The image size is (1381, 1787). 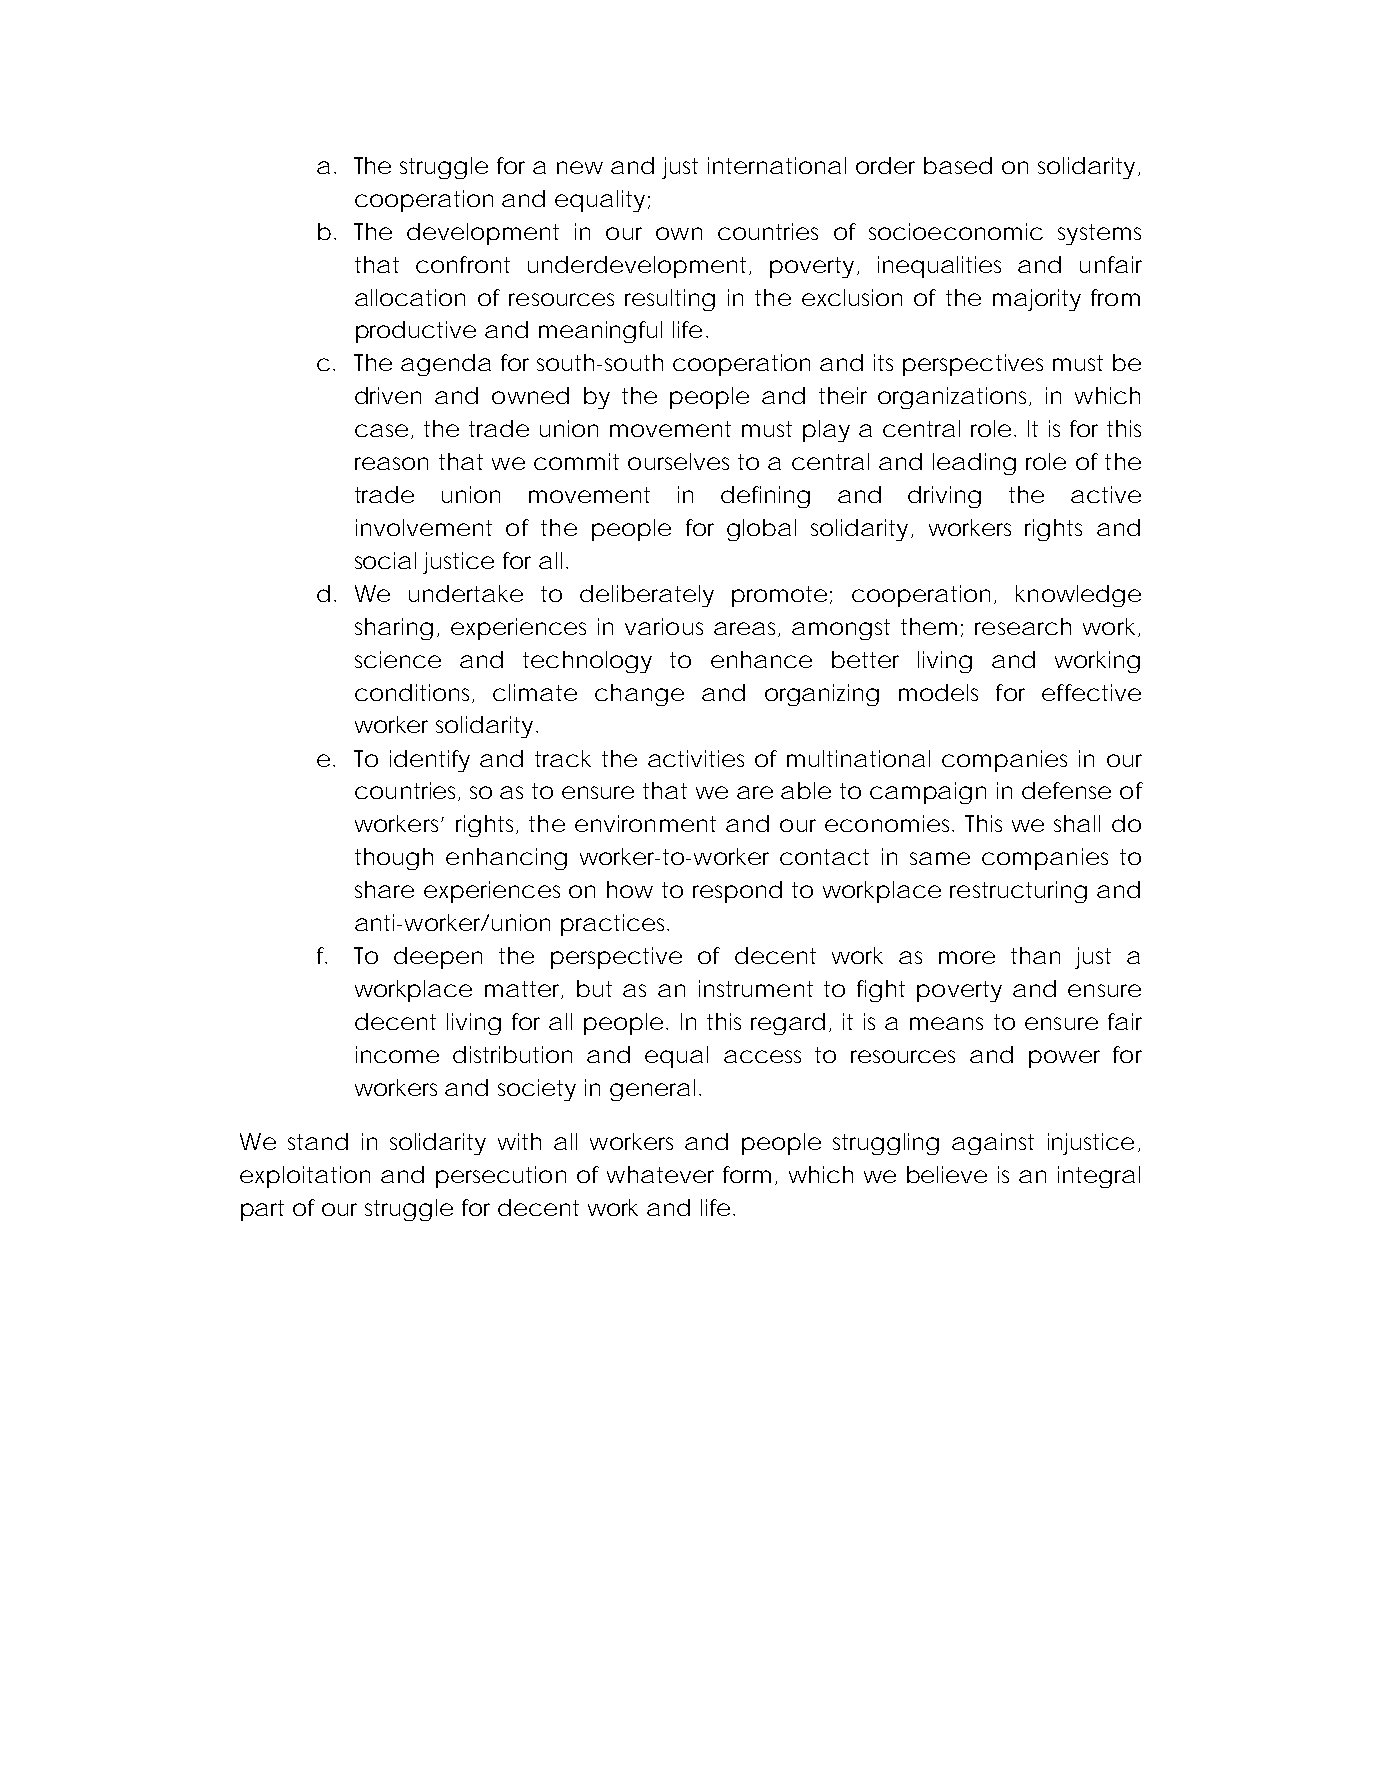 What do you see at coordinates (958, 165) in the page?
I see `based` at bounding box center [958, 165].
